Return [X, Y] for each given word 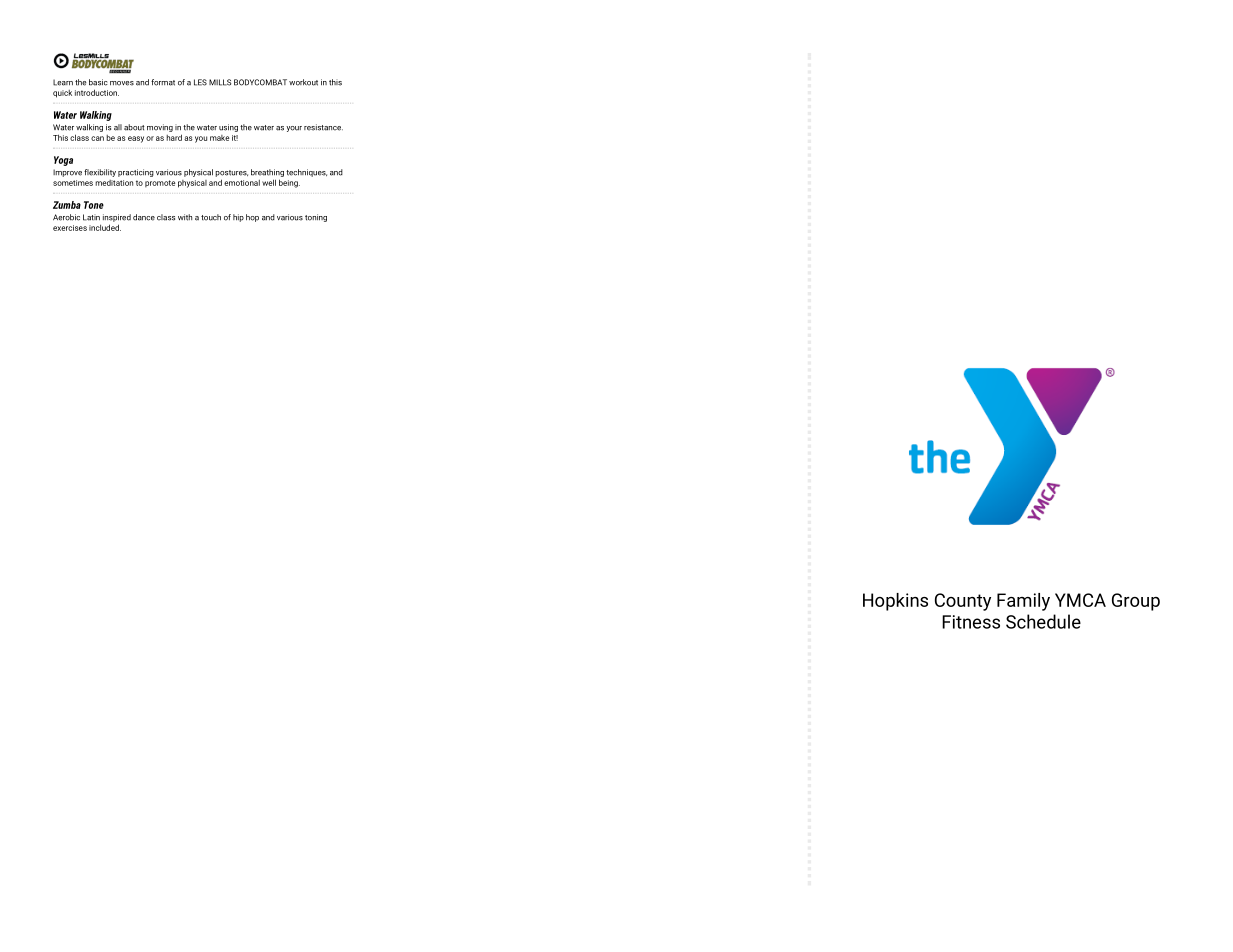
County [963, 602]
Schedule [1043, 621]
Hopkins [895, 602]
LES [200, 82]
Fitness [971, 622]
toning [316, 218]
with [185, 217]
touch [211, 217]
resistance [323, 127]
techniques [306, 173]
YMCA [1080, 600]
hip [238, 218]
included [105, 227]
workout [303, 82]
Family [1023, 602]
